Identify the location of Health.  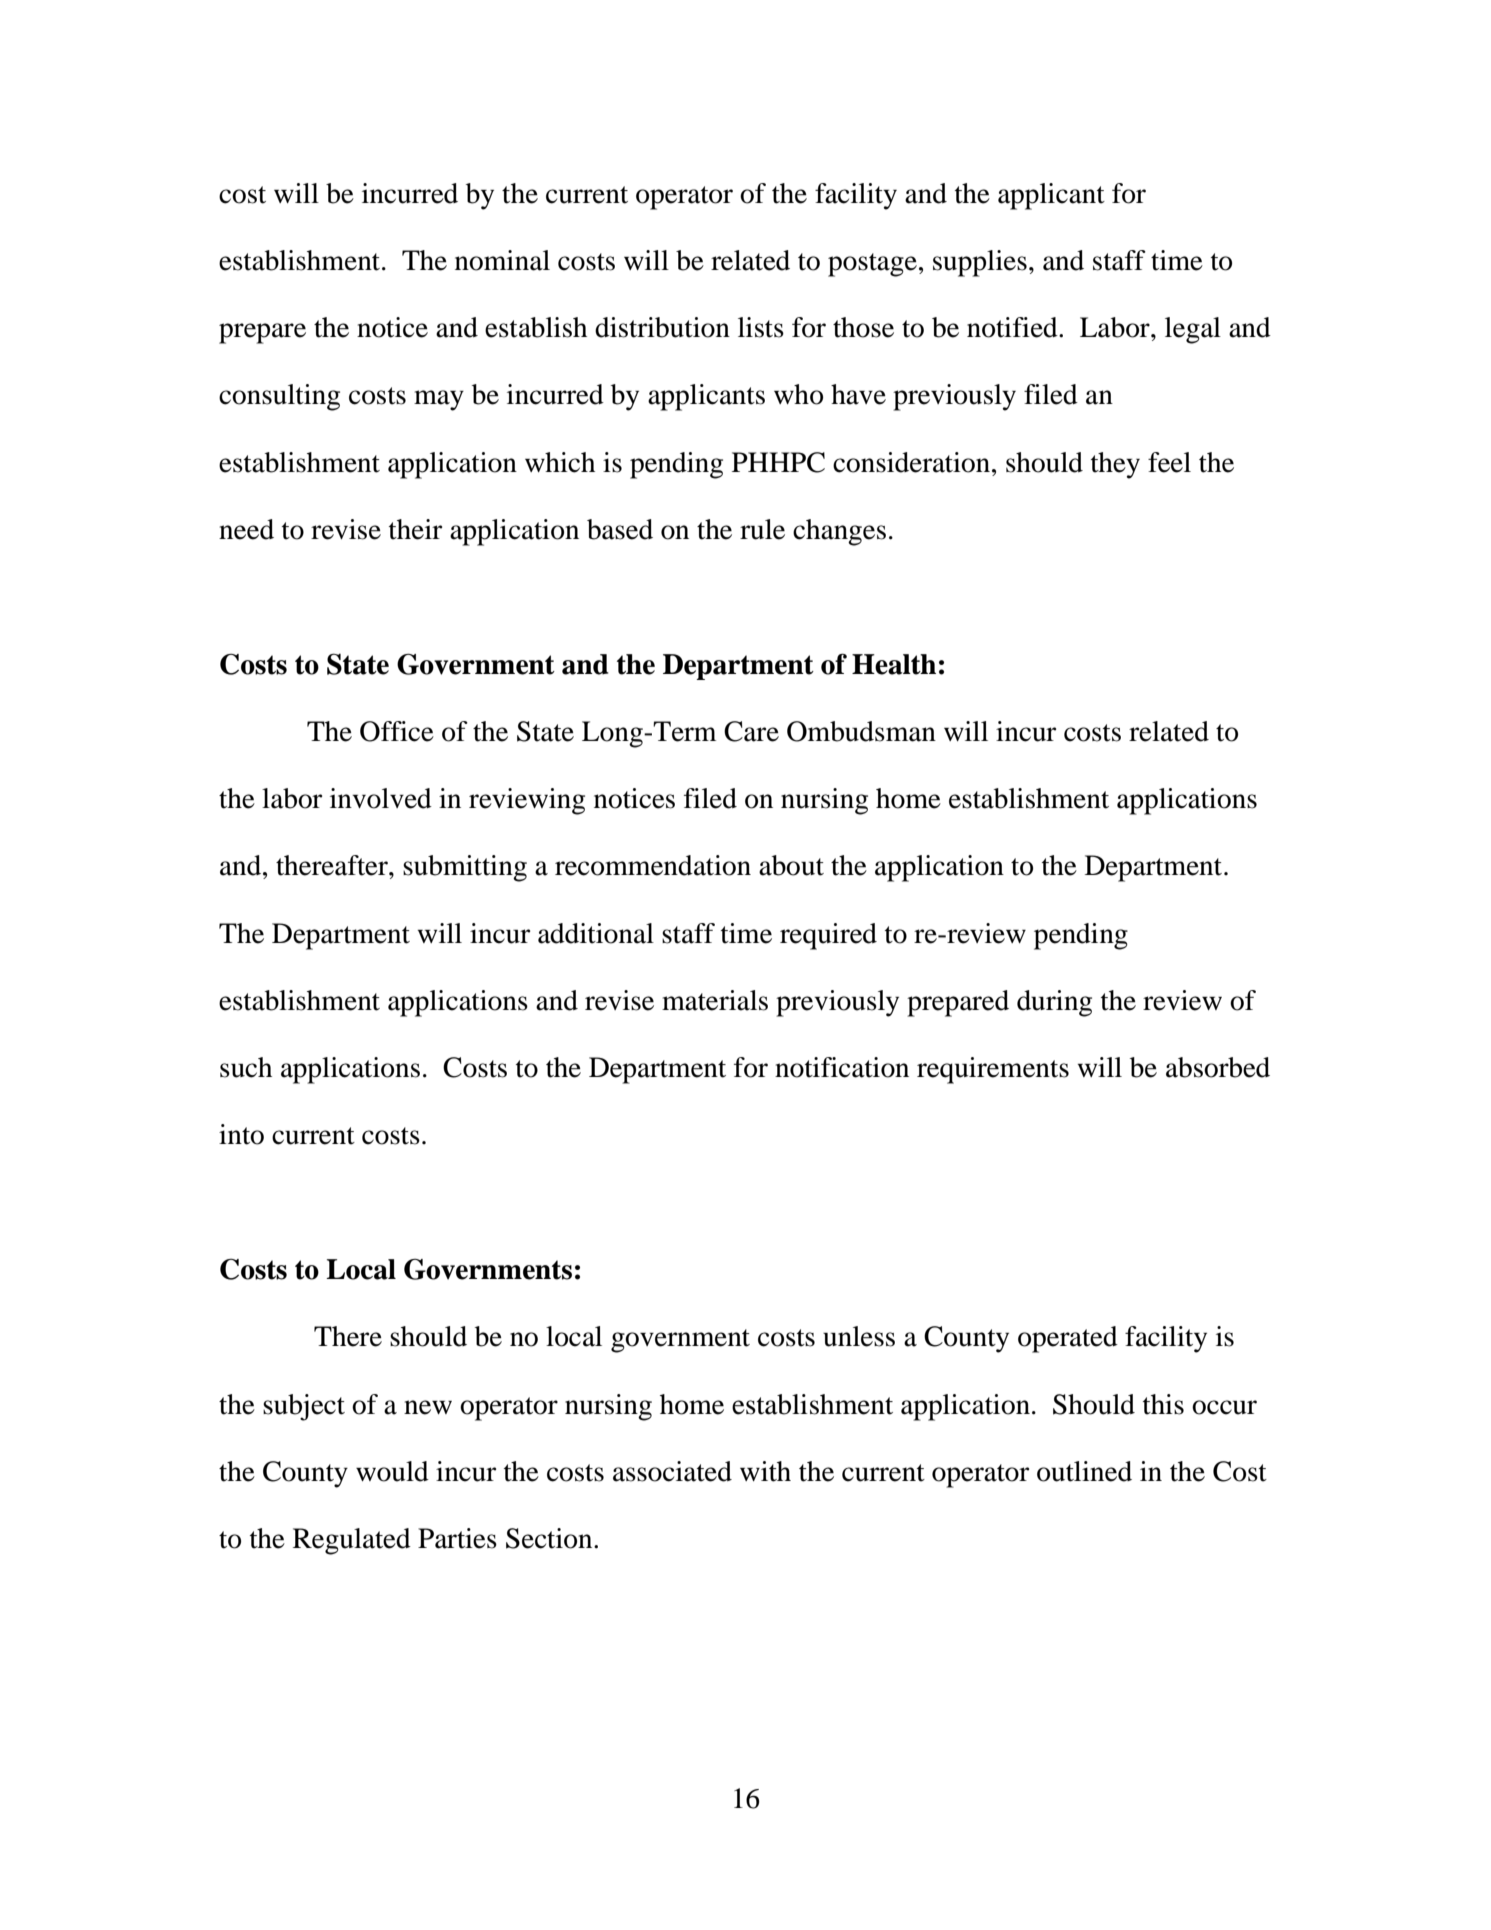
(894, 664).
